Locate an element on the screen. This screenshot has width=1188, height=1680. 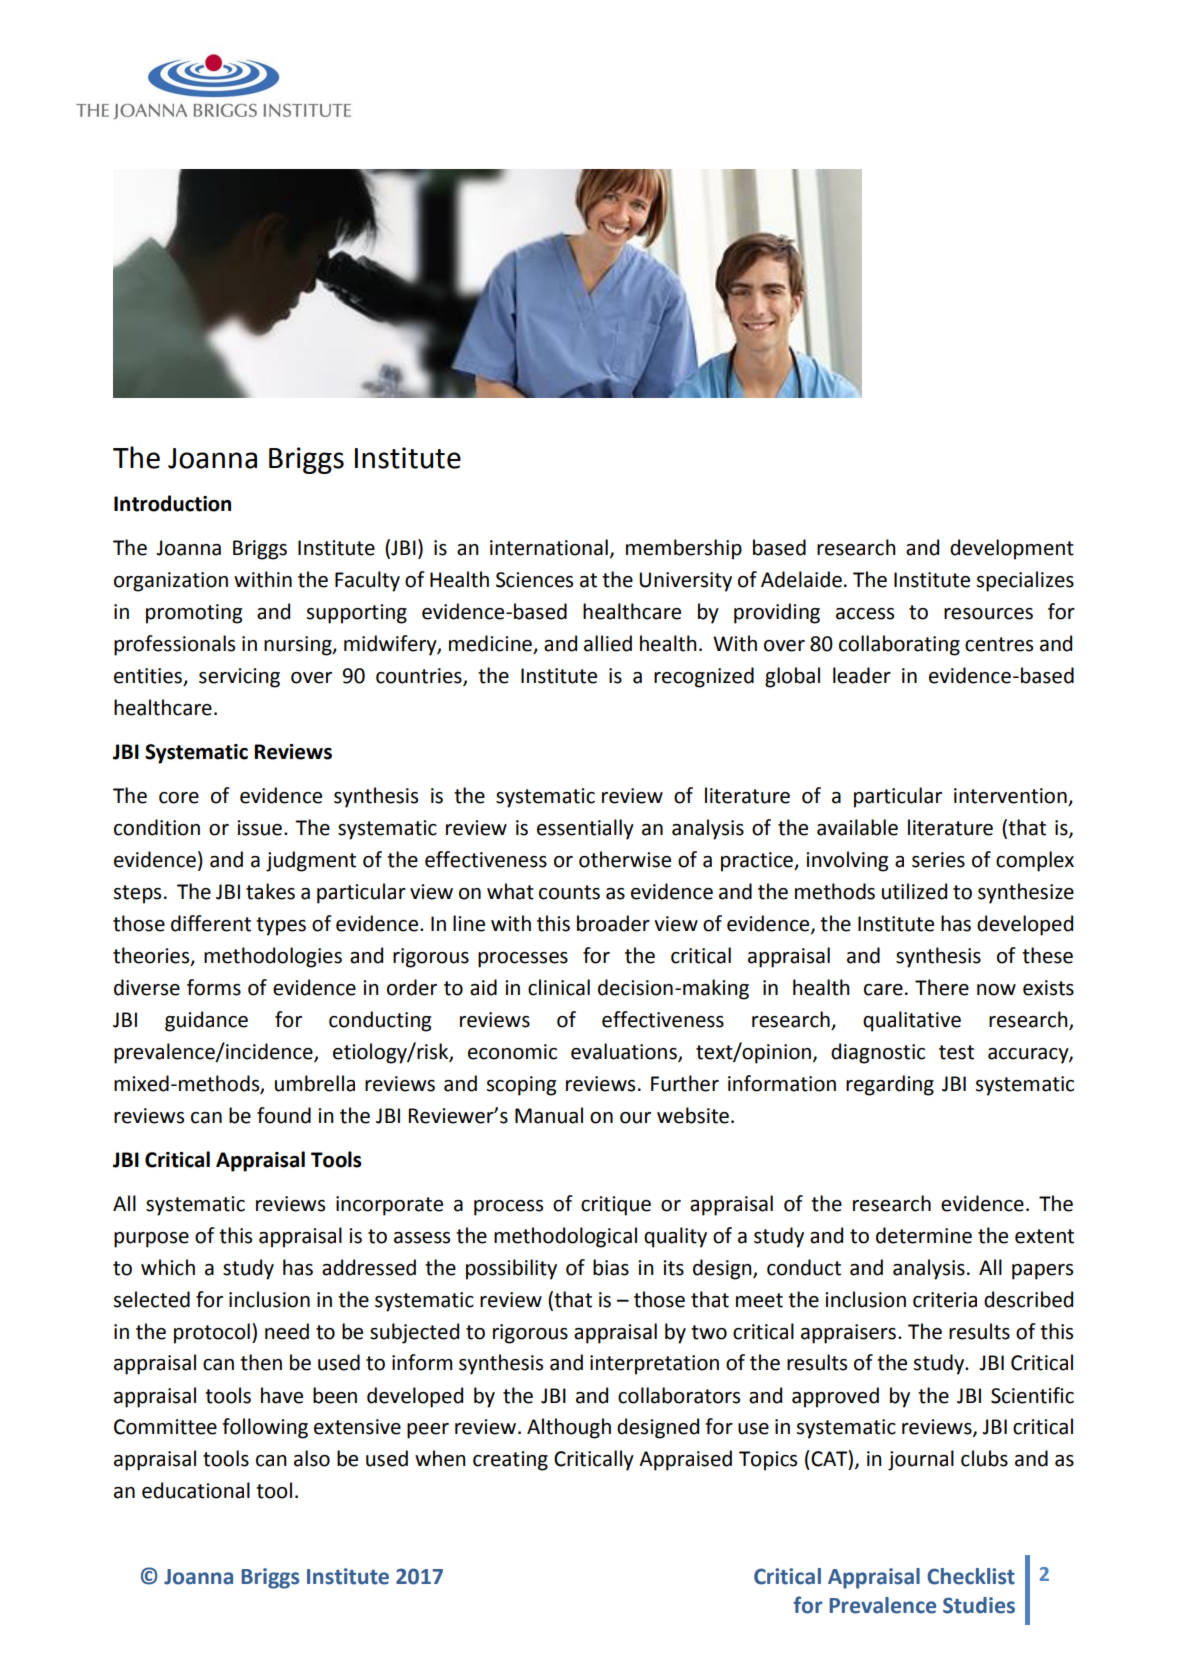
Checklist is located at coordinates (971, 1576).
